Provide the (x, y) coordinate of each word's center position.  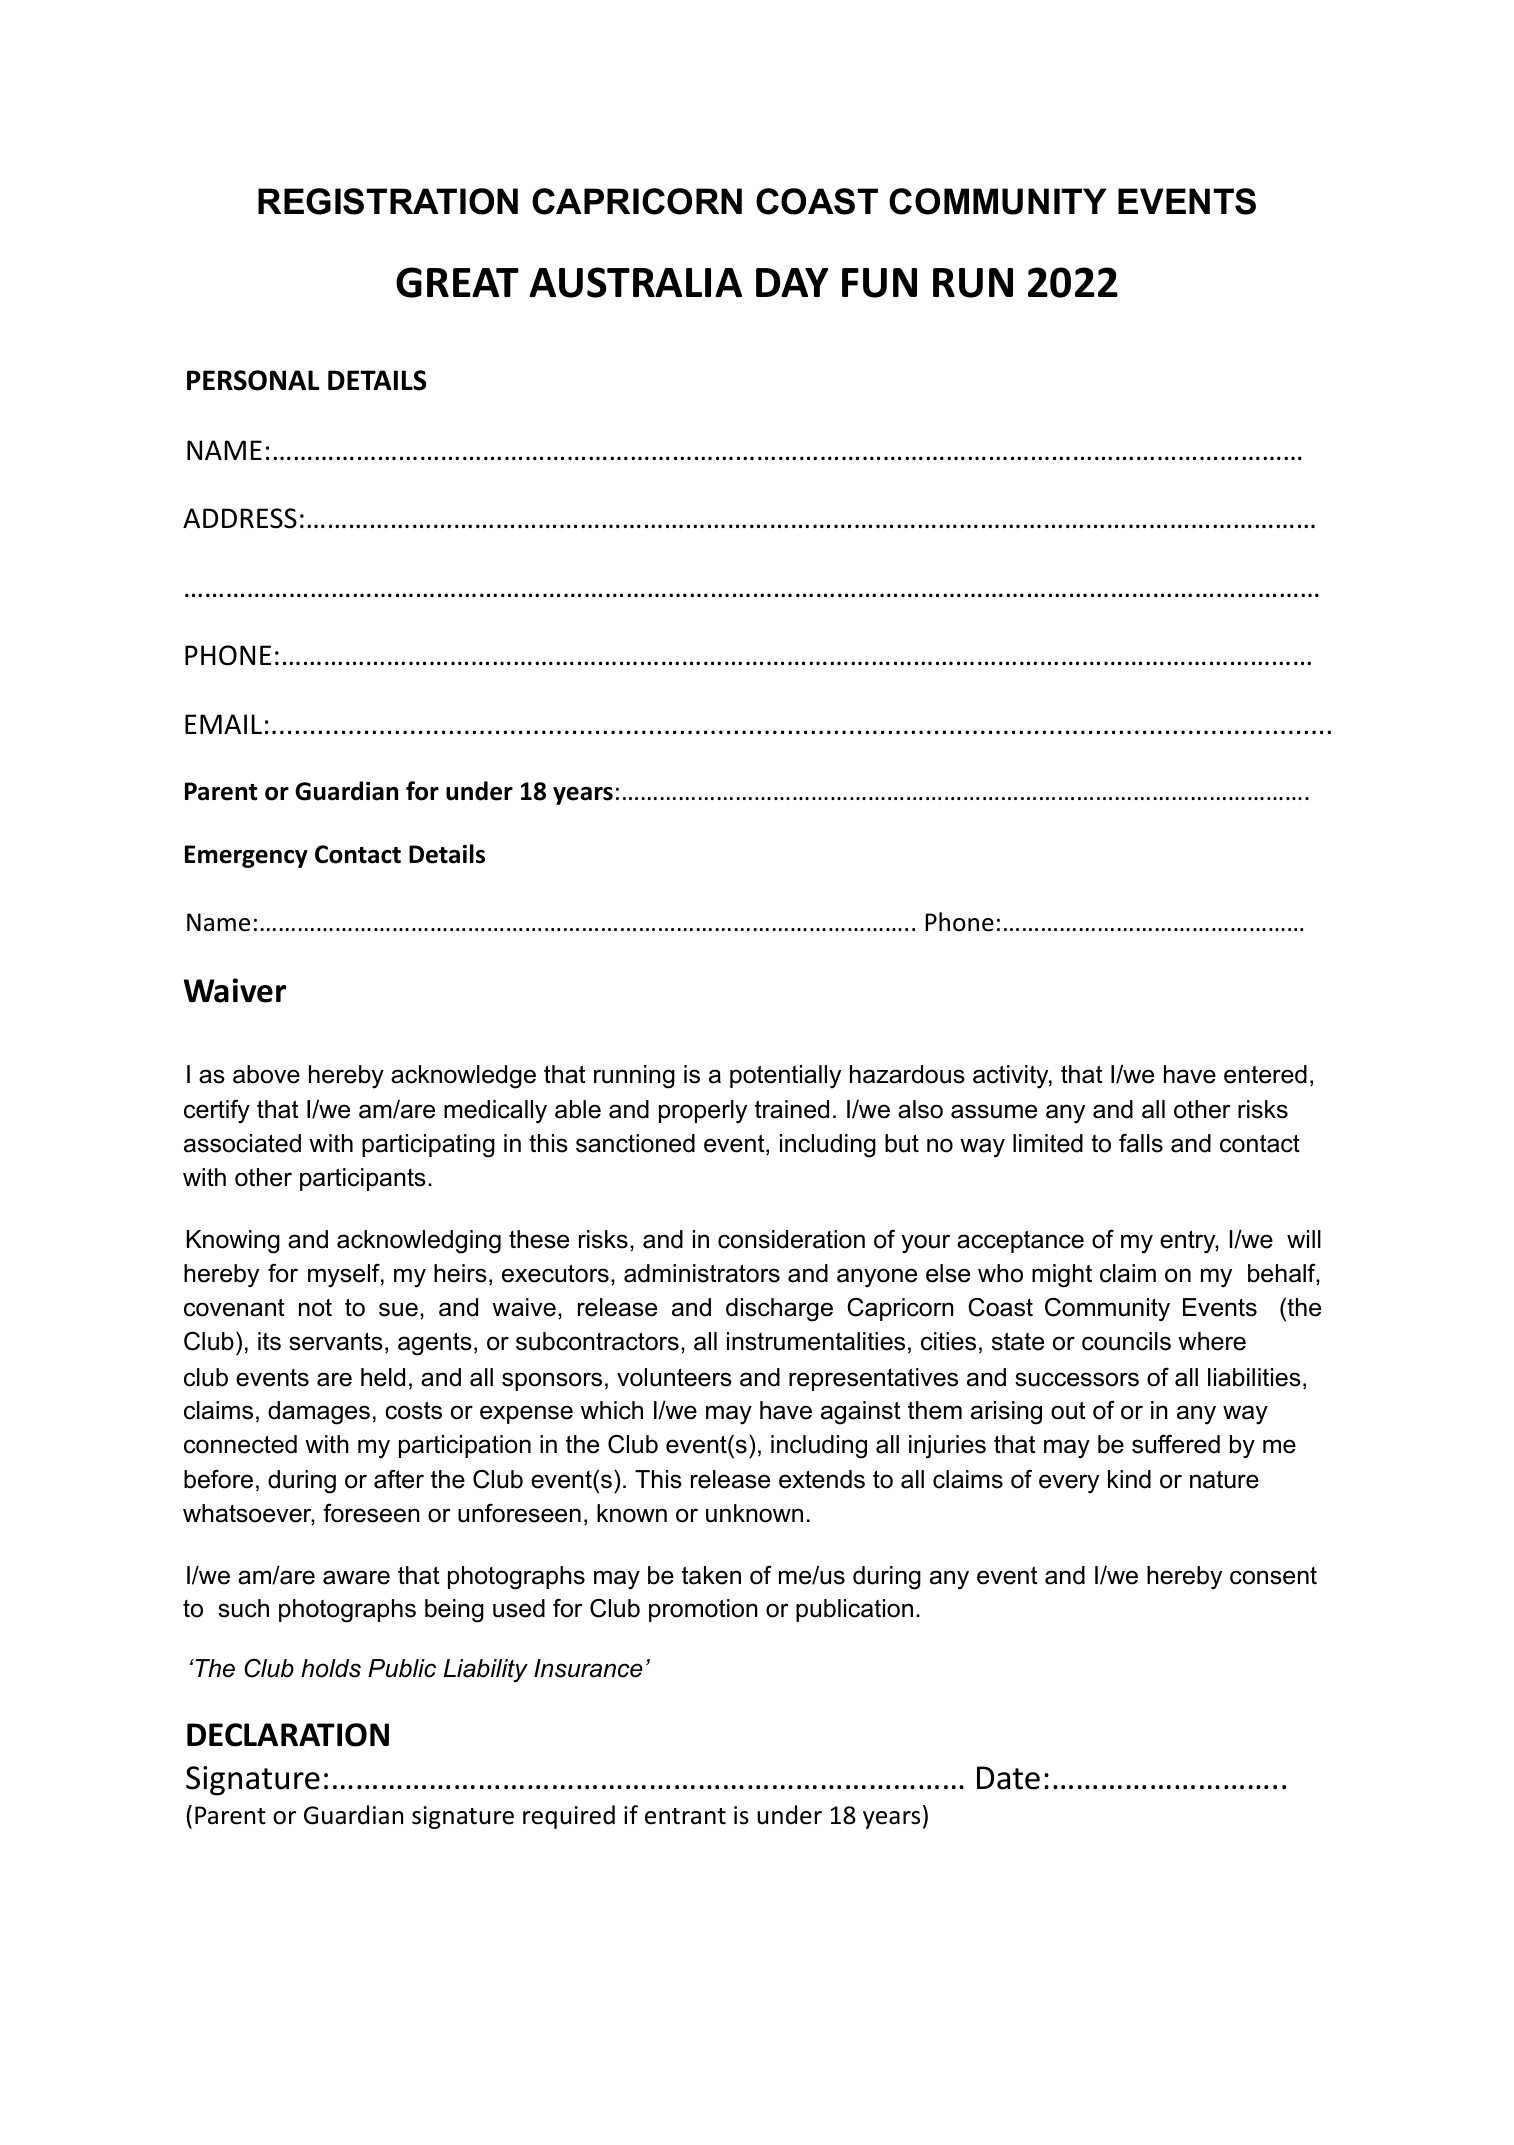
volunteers (674, 1377)
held (383, 1377)
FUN (879, 283)
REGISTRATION (388, 201)
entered (1265, 1074)
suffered (1176, 1444)
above (266, 1074)
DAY (792, 282)
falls (1141, 1143)
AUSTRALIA (635, 282)
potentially (785, 1077)
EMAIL (223, 724)
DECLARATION (288, 1735)
